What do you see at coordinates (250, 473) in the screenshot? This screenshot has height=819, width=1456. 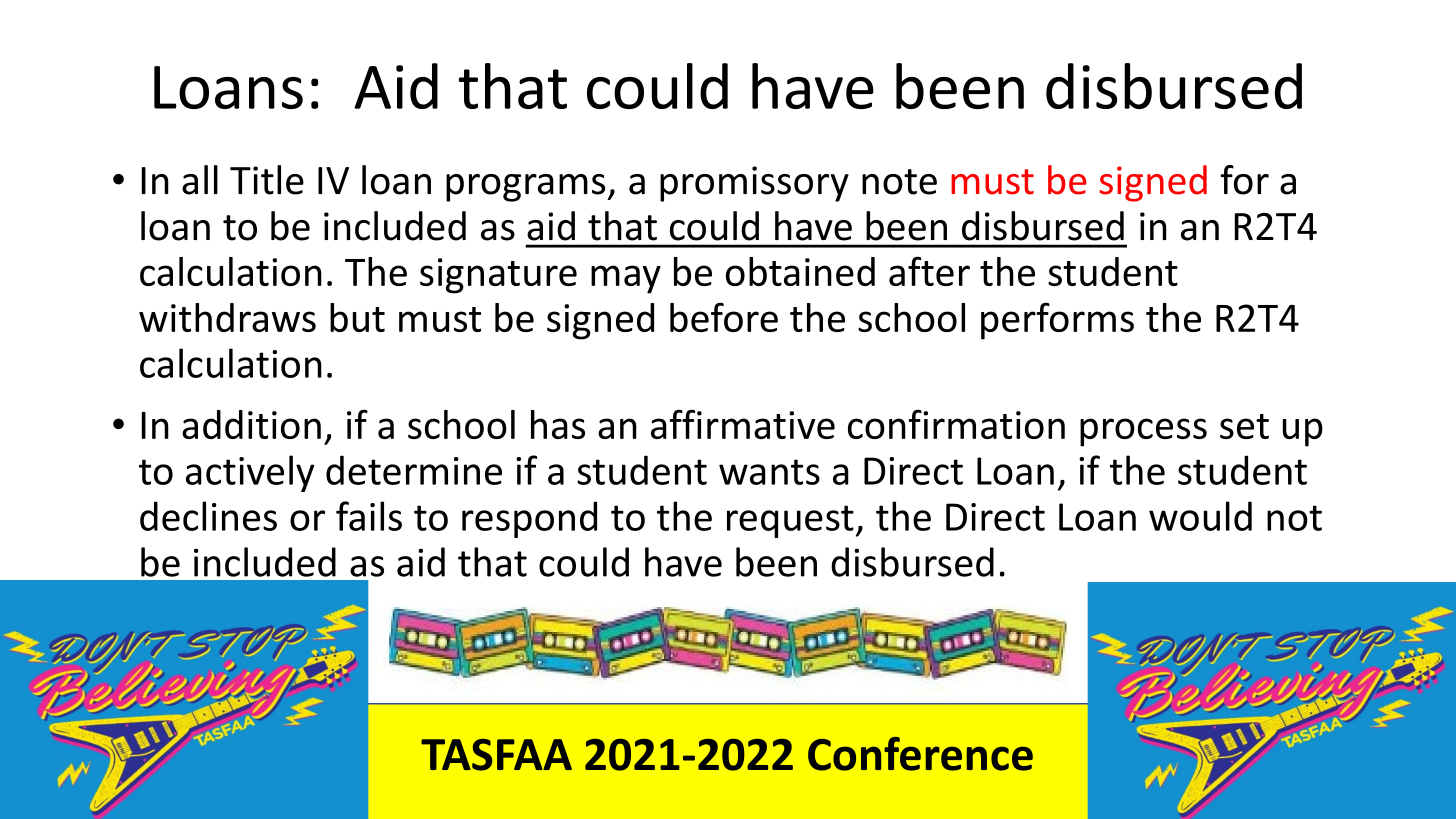 I see `actively` at bounding box center [250, 473].
